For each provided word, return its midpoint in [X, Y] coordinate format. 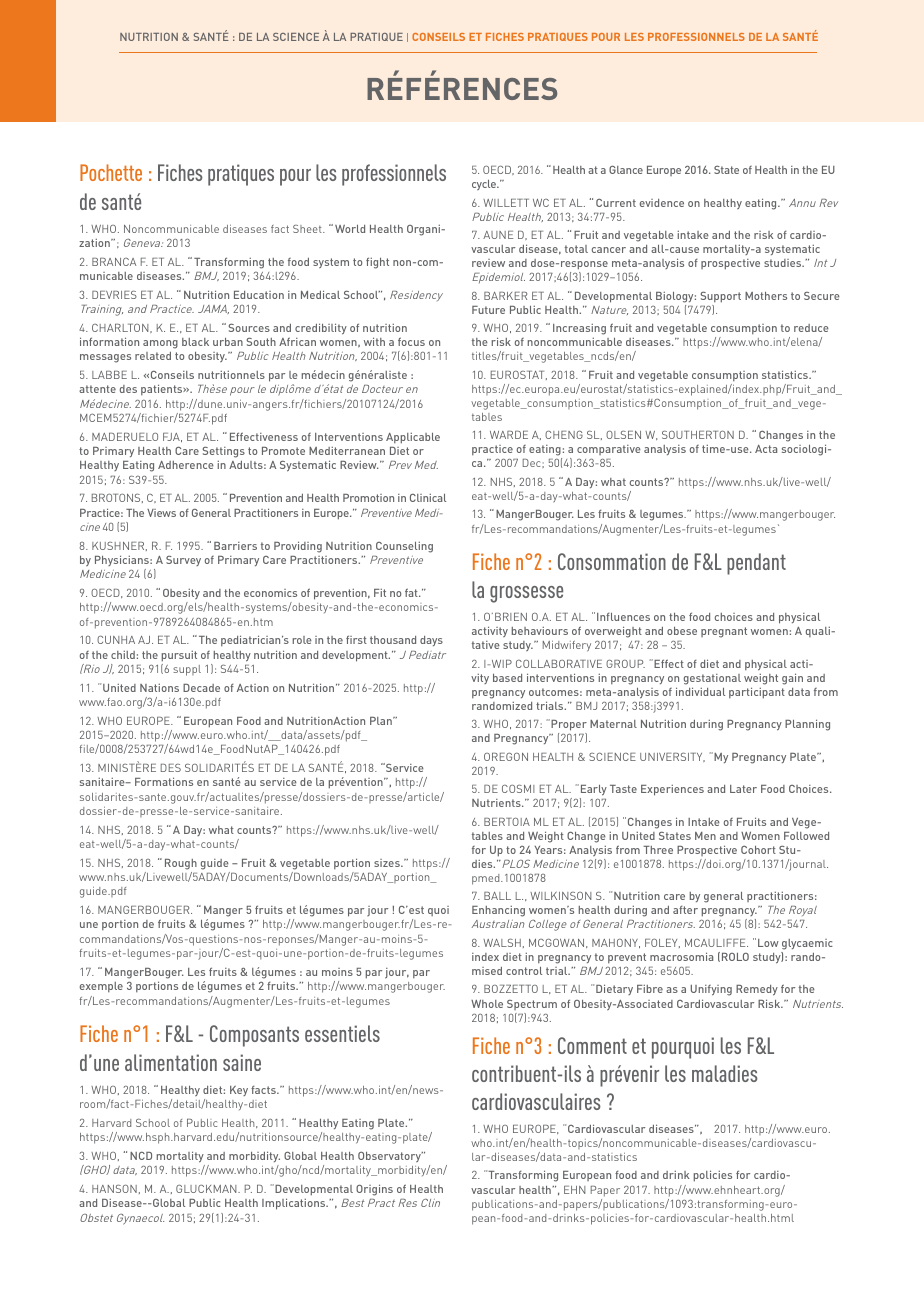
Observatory [390, 1157]
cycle [485, 185]
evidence [662, 203]
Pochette [111, 172]
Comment [592, 1045]
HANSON [114, 1188]
